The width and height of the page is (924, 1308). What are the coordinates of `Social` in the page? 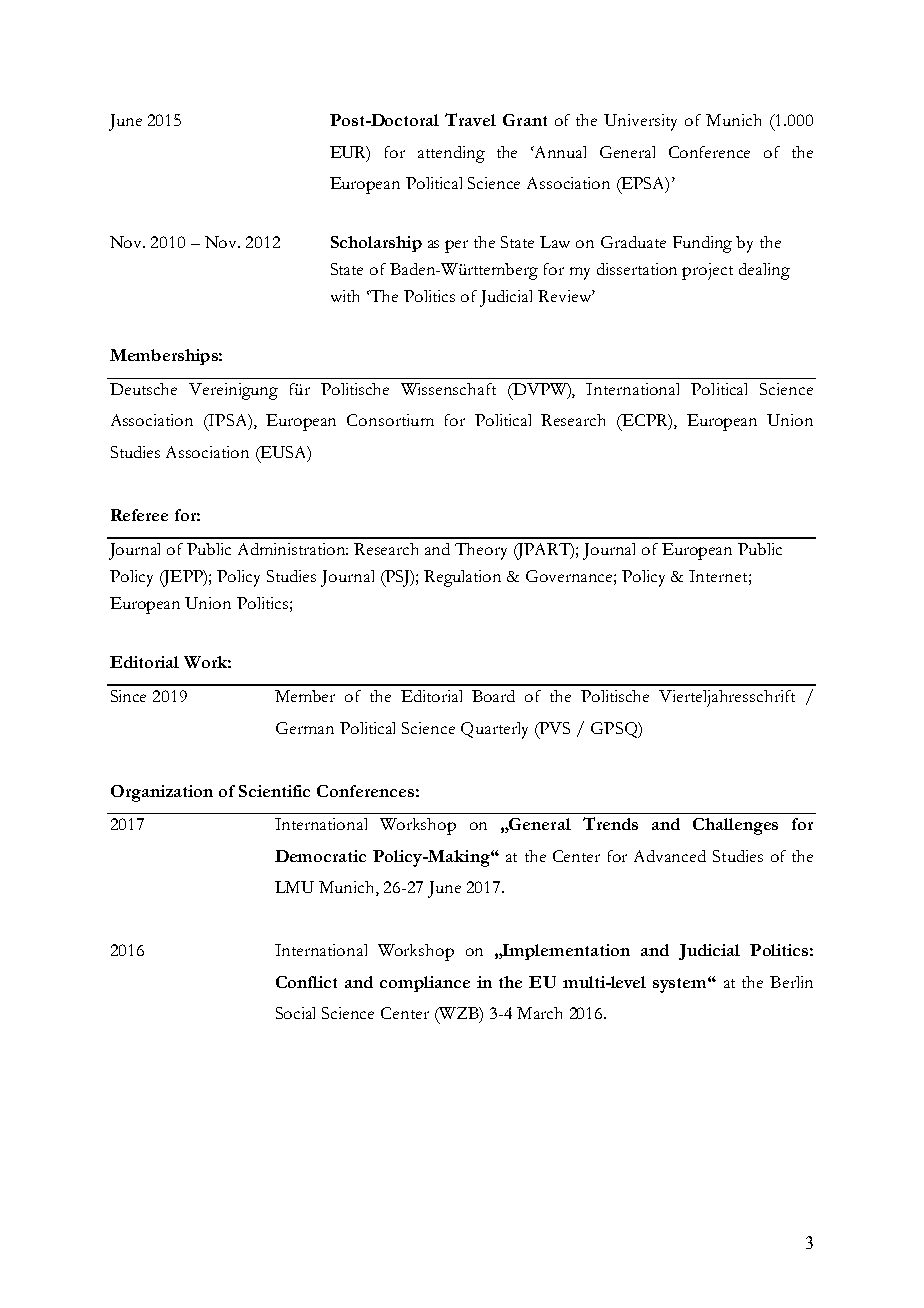 It's located at (295, 1013).
